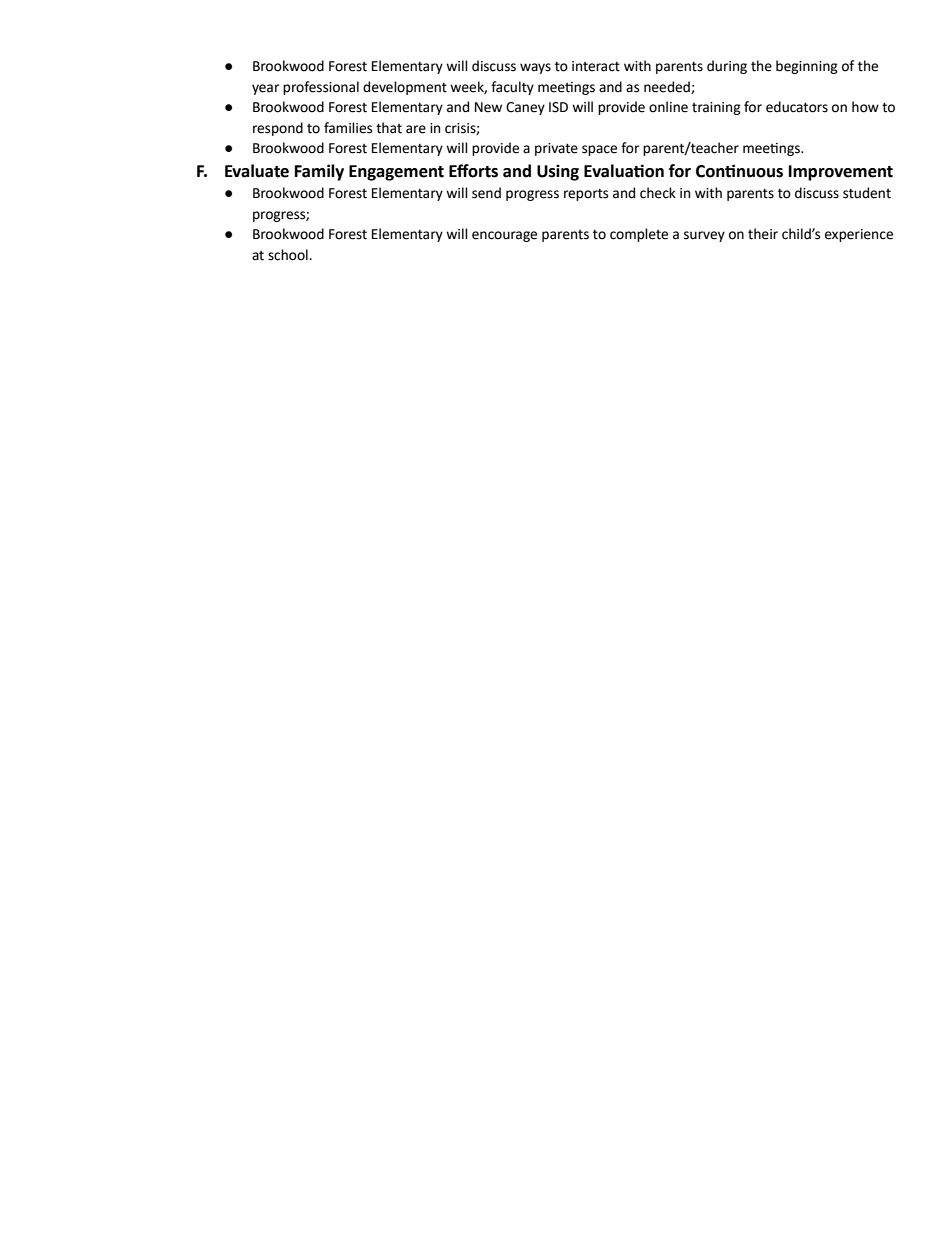  What do you see at coordinates (556, 149) in the page?
I see `private` at bounding box center [556, 149].
